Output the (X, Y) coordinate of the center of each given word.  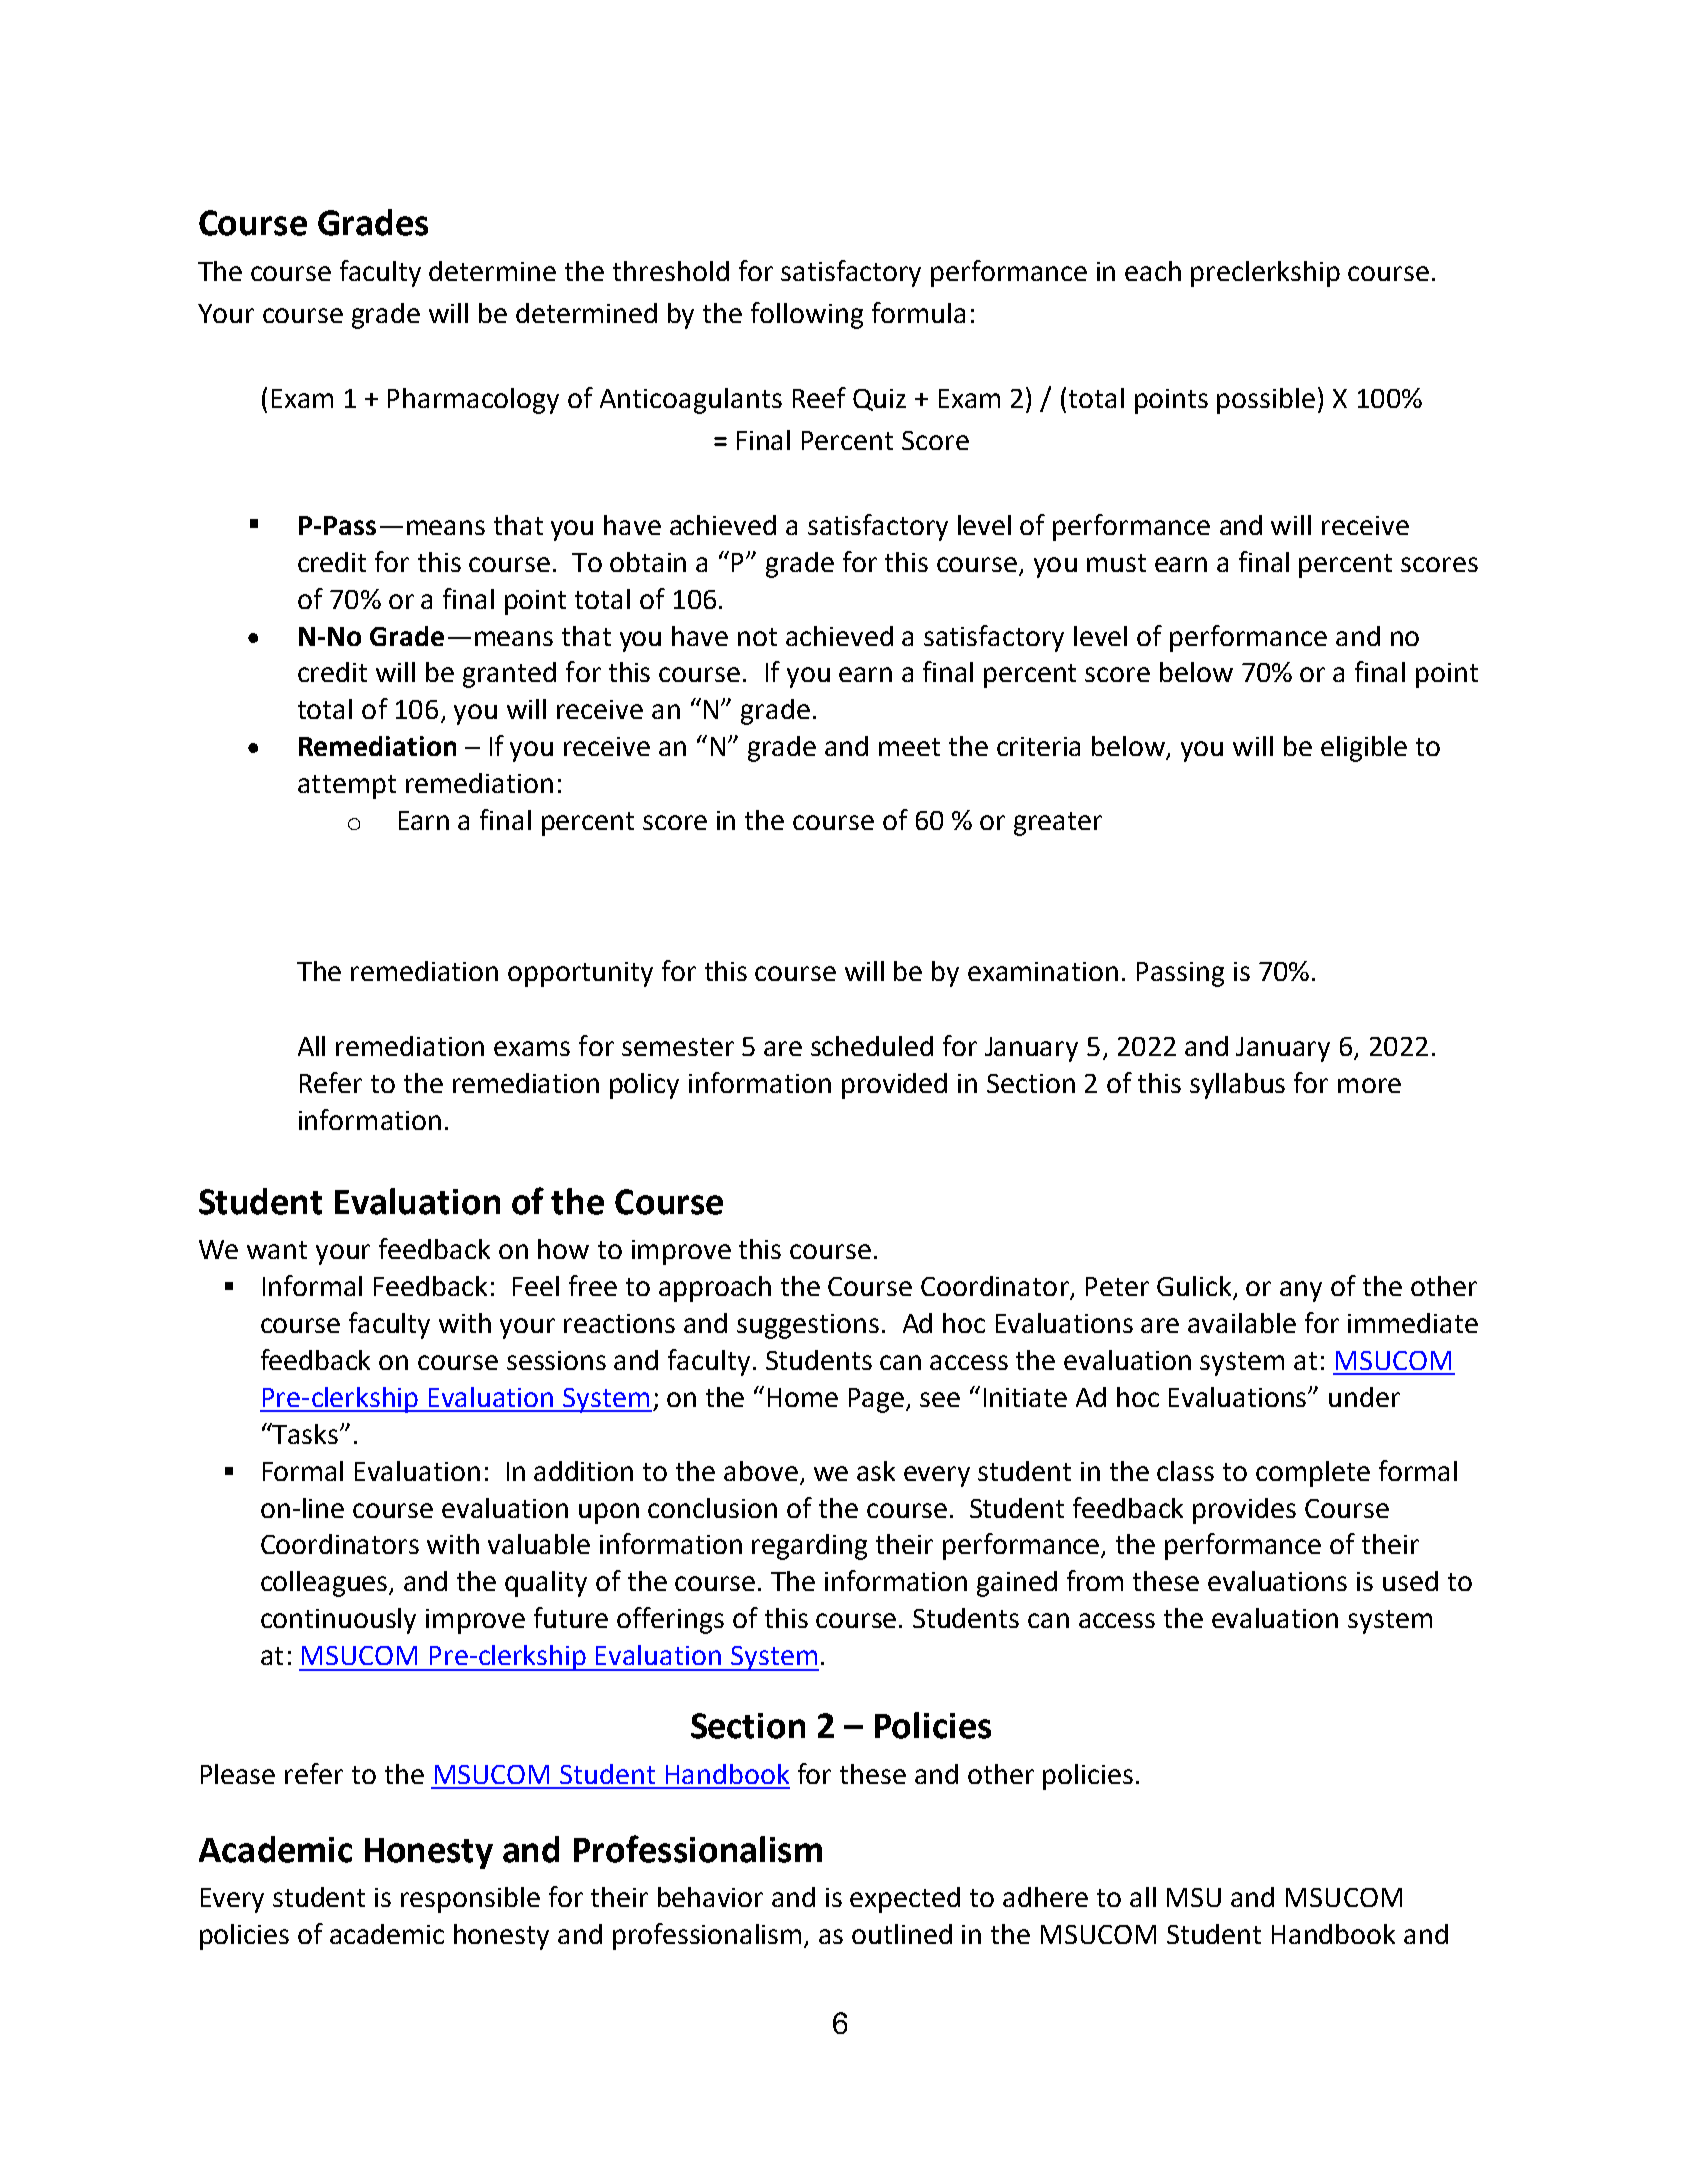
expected (905, 1900)
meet (909, 747)
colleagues (325, 1584)
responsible (470, 1900)
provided (894, 1086)
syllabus (1237, 1086)
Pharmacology (473, 401)
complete (1313, 1474)
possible (1266, 401)
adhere (1045, 1897)
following (807, 315)
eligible (1364, 749)
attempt (347, 787)
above (761, 1471)
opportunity (580, 974)
